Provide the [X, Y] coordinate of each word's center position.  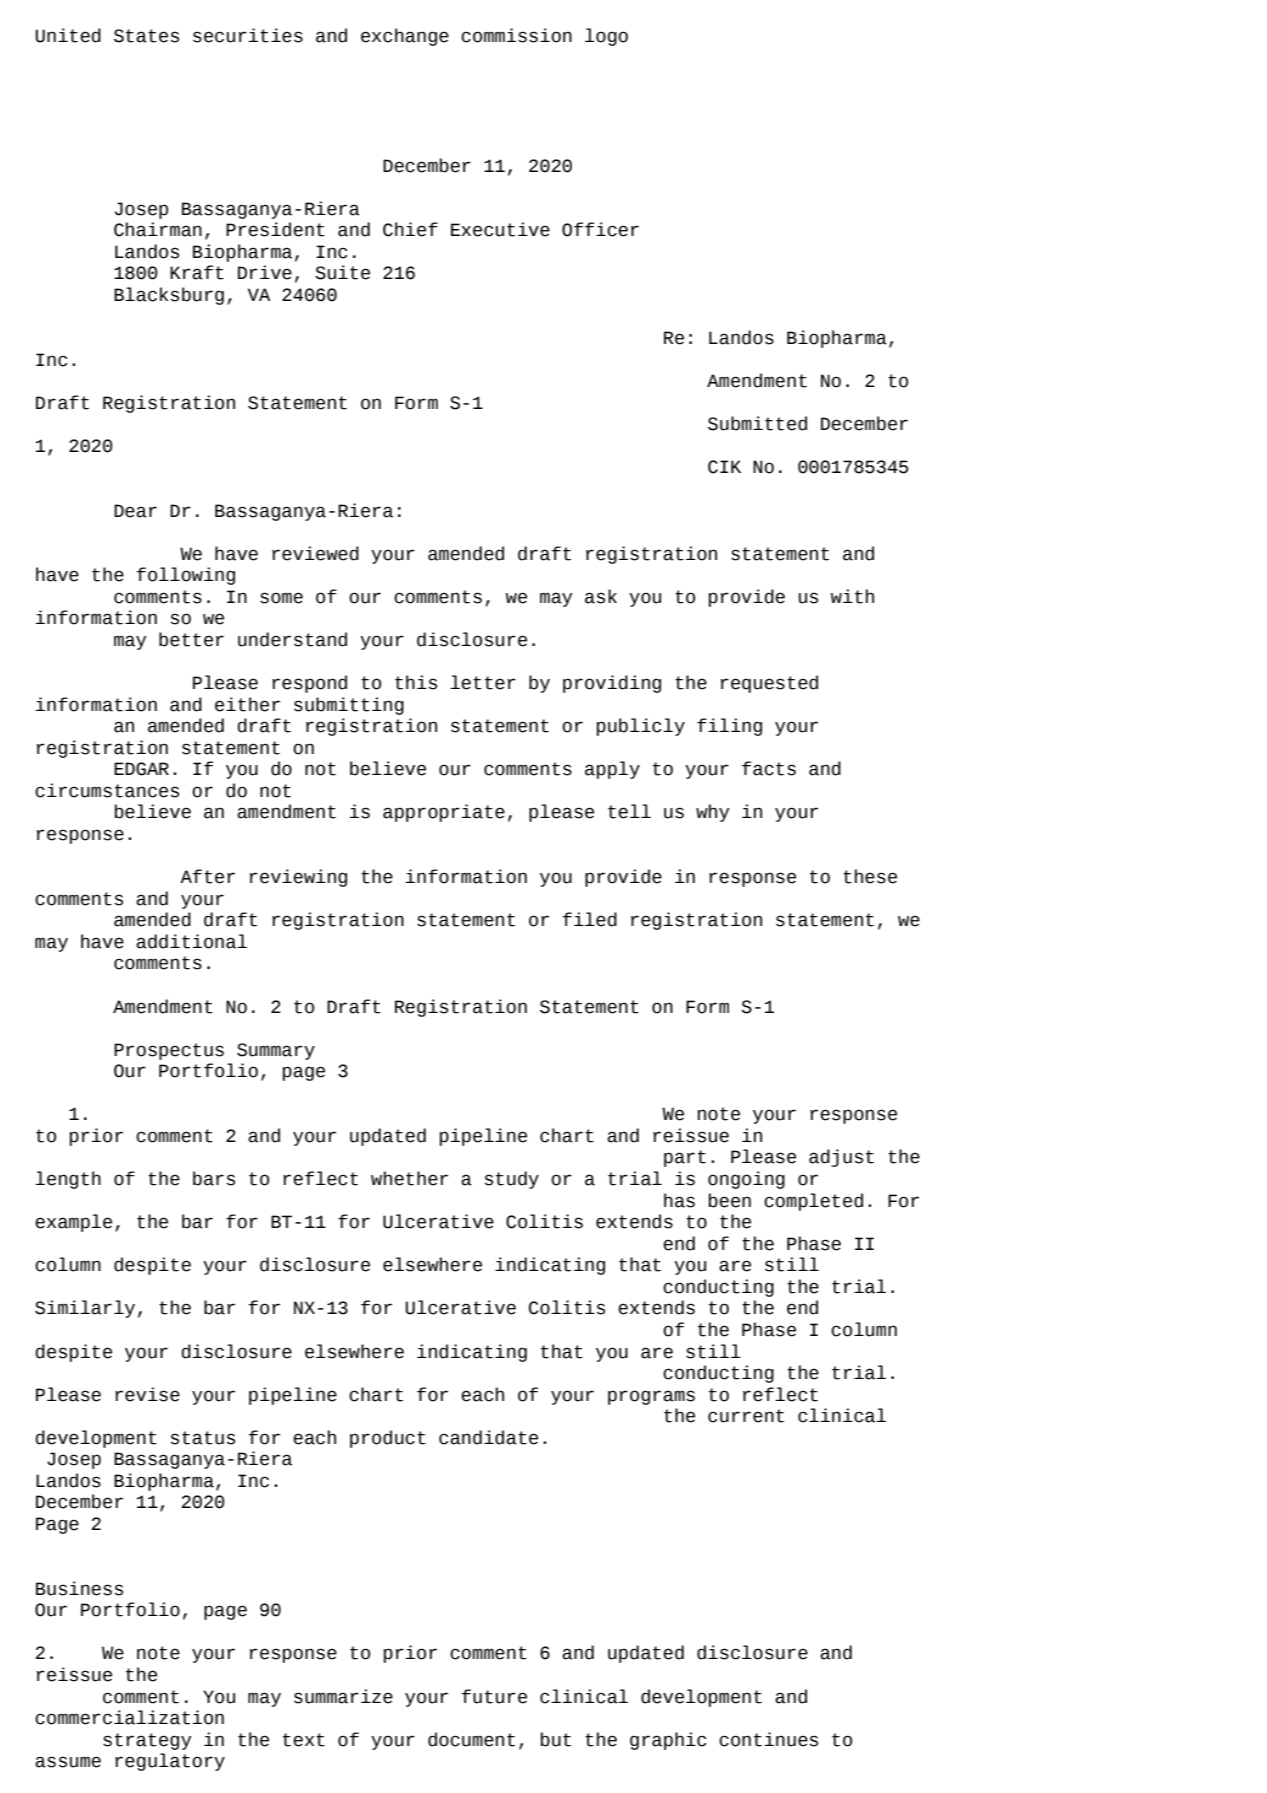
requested [769, 684]
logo [606, 37]
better [191, 639]
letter [483, 682]
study [512, 1180]
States [146, 36]
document [471, 1739]
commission [516, 35]
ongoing [746, 1180]
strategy [147, 1741]
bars [214, 1178]
